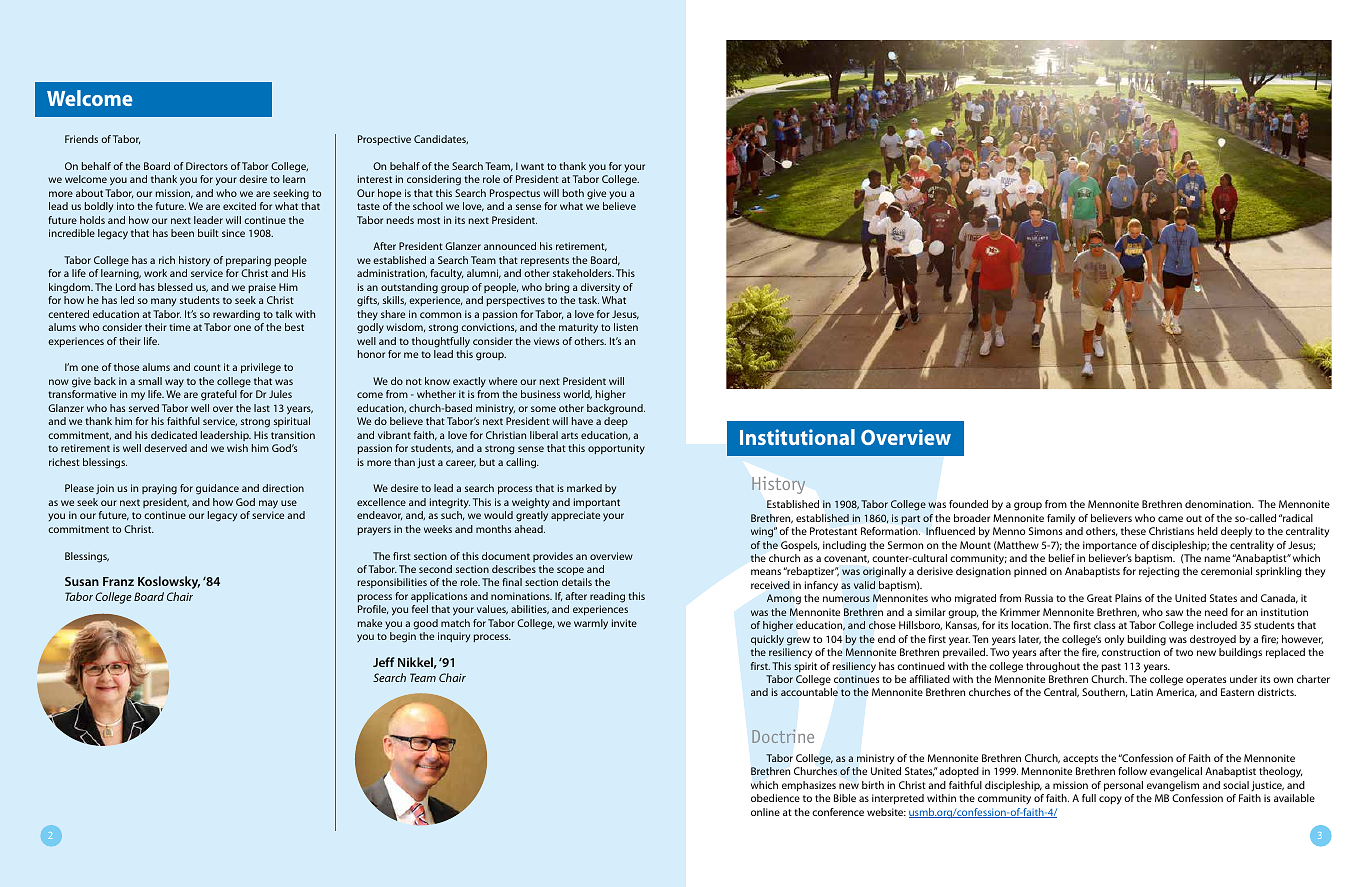 The height and width of the page is (887, 1372). What do you see at coordinates (217, 489) in the page?
I see `guidance` at bounding box center [217, 489].
